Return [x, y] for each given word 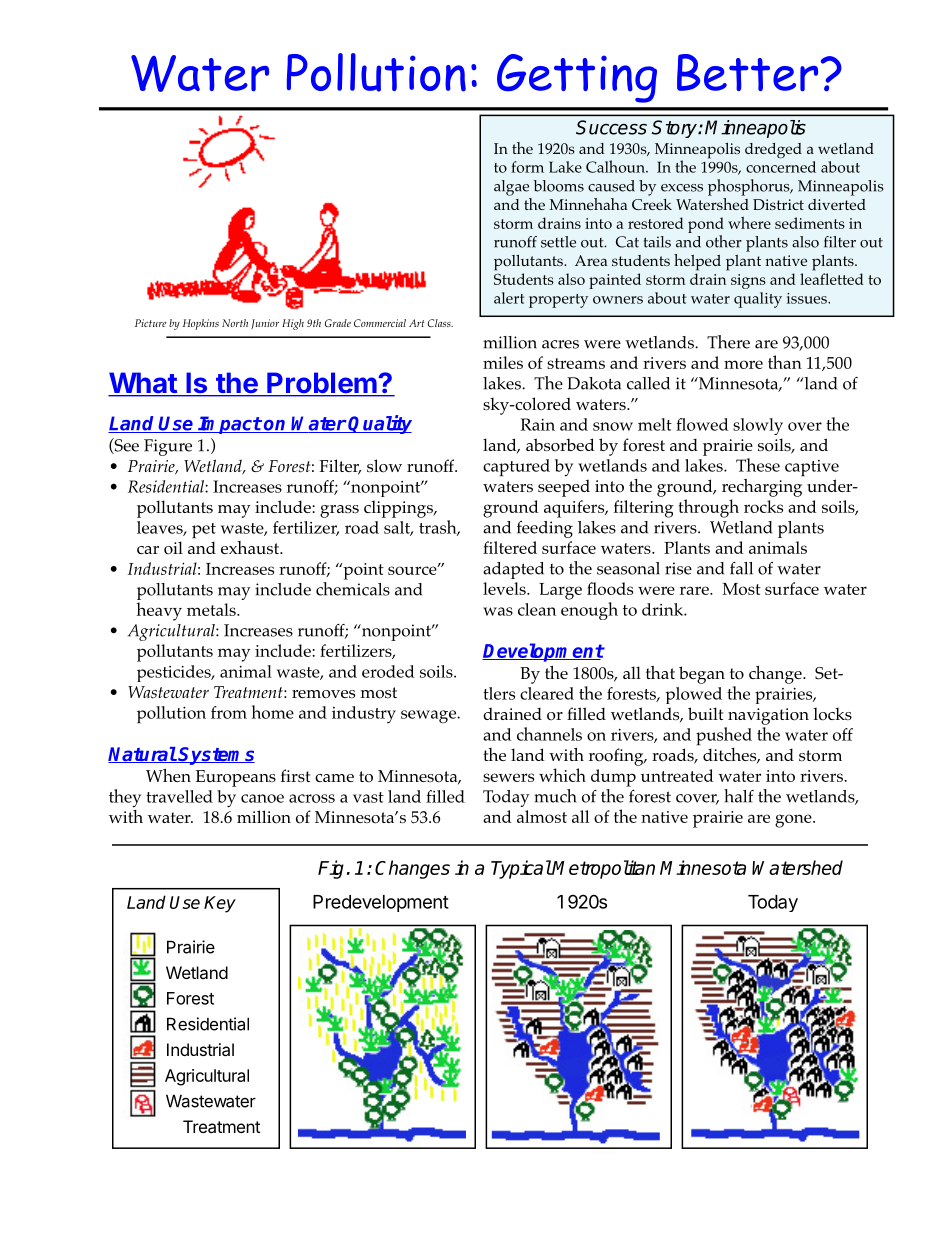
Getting [577, 78]
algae [511, 188]
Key [220, 904]
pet [204, 531]
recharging [763, 486]
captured [516, 467]
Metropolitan [603, 869]
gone [794, 821]
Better [747, 72]
